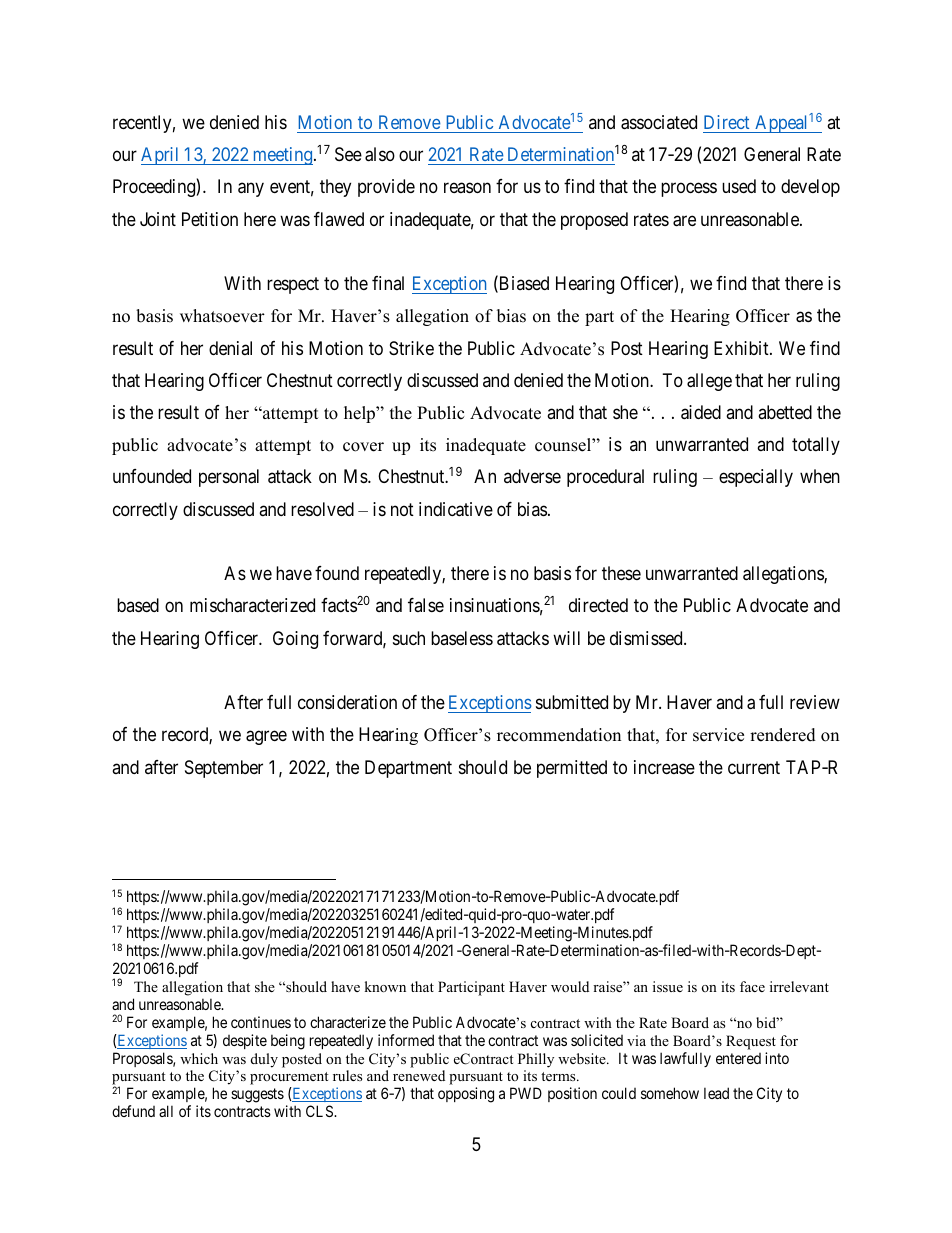 The height and width of the document is (1233, 952). Describe the element at coordinates (709, 382) in the document. I see `allege` at that location.
